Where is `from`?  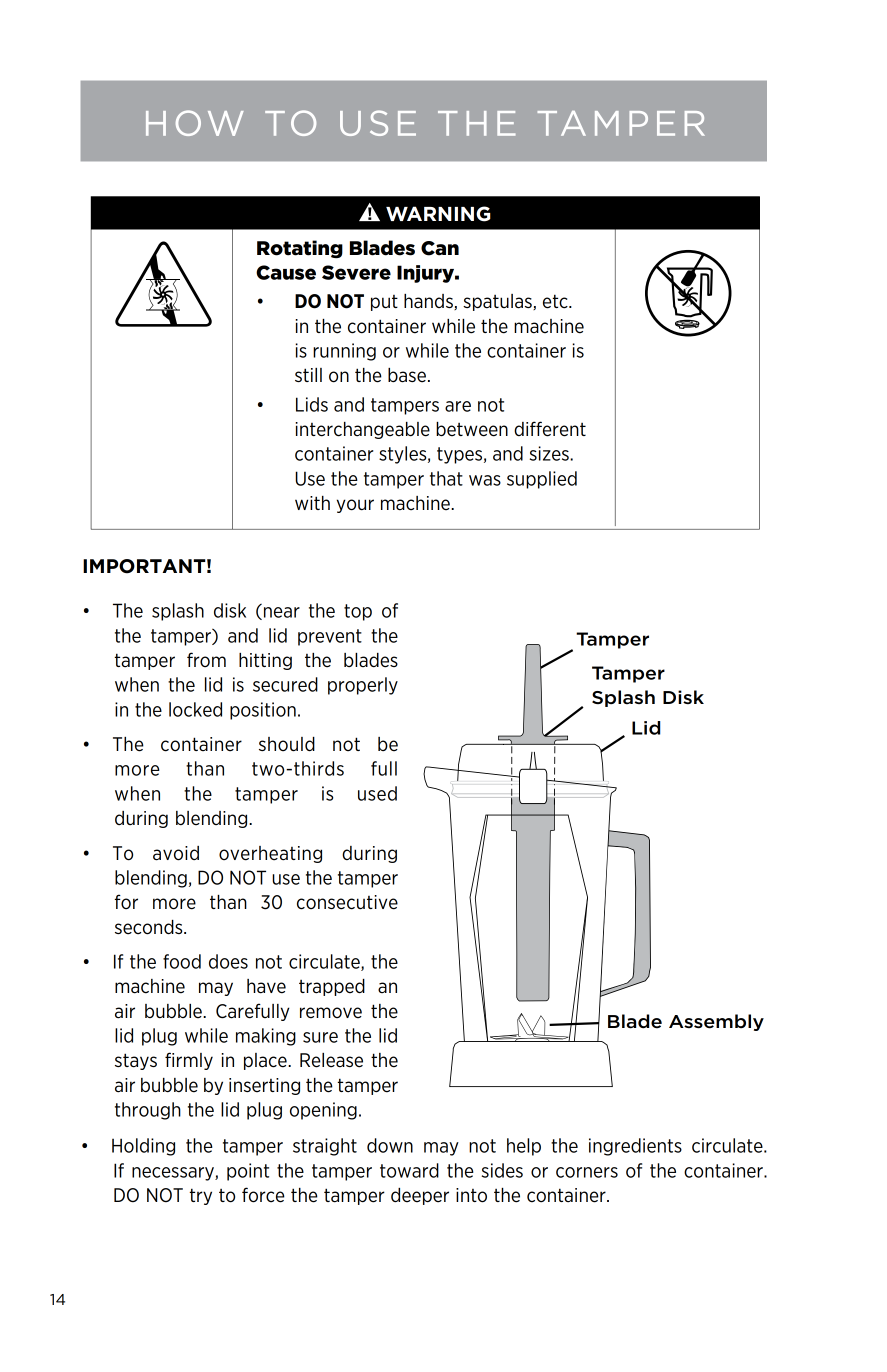 from is located at coordinates (206, 659).
